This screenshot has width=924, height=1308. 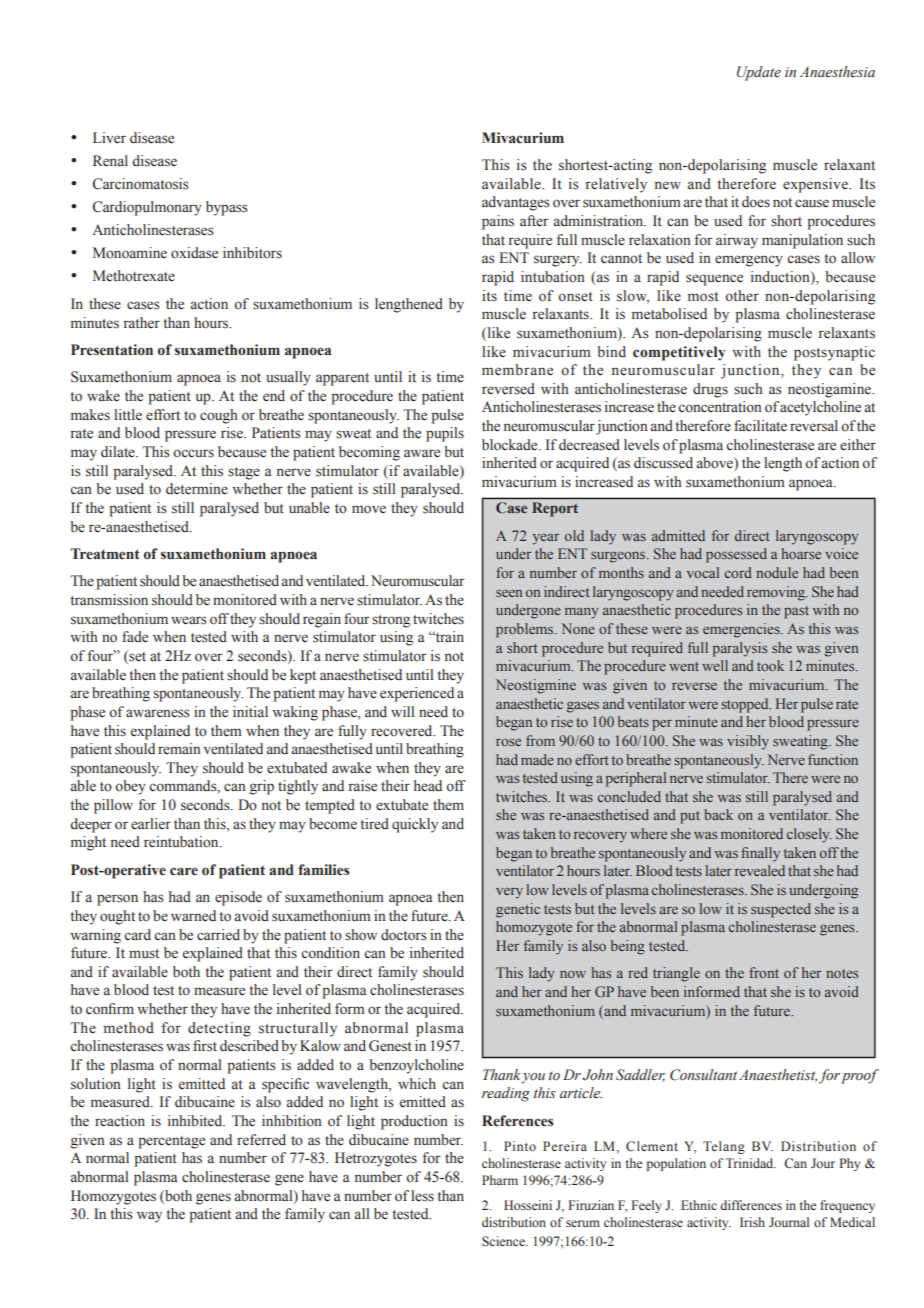 I want to click on determine, so click(x=197, y=489).
